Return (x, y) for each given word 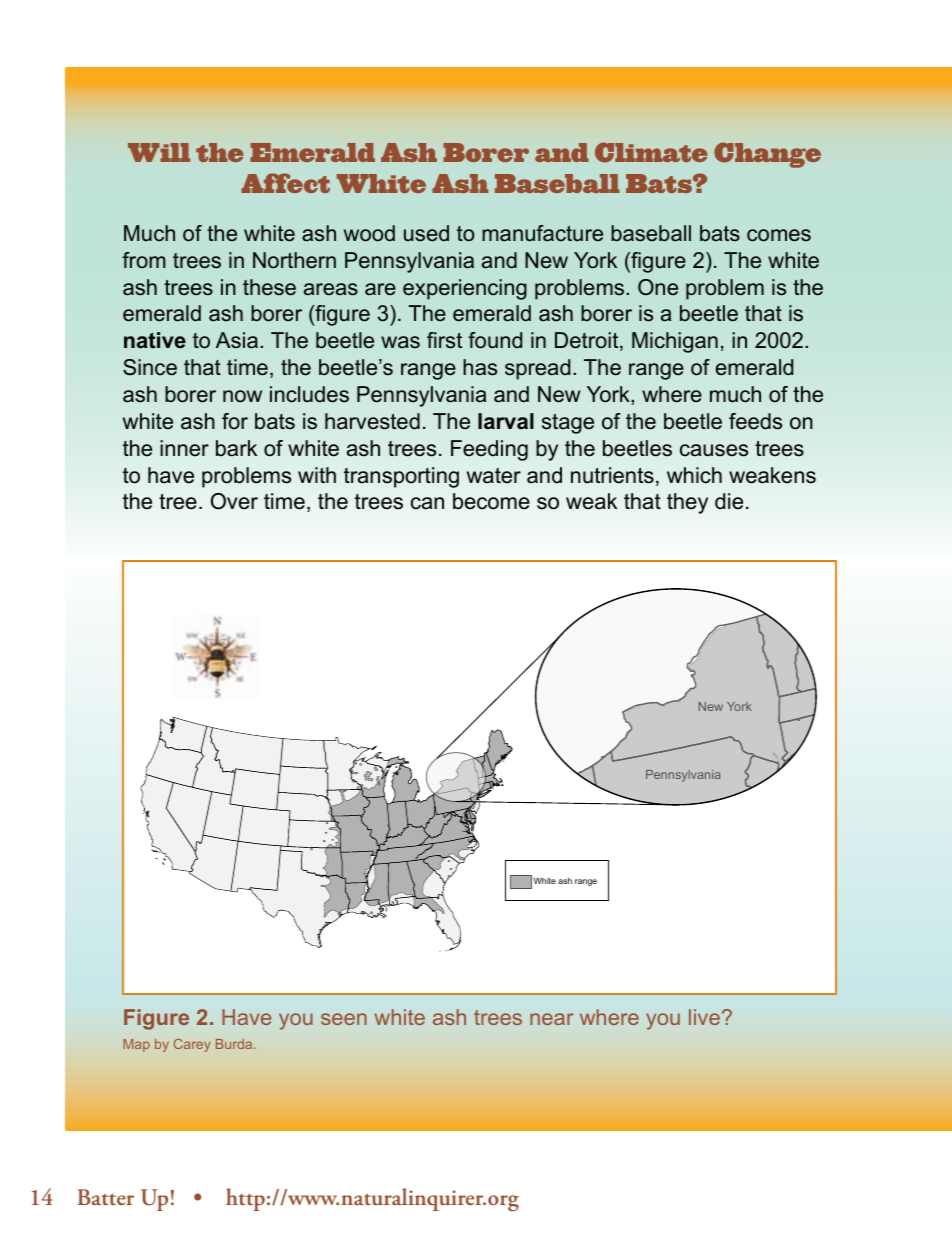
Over (234, 501)
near (552, 1019)
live (704, 1017)
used (426, 233)
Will (159, 152)
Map (136, 1045)
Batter (105, 1197)
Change (767, 155)
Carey (192, 1045)
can (427, 503)
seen (344, 1019)
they (687, 503)
